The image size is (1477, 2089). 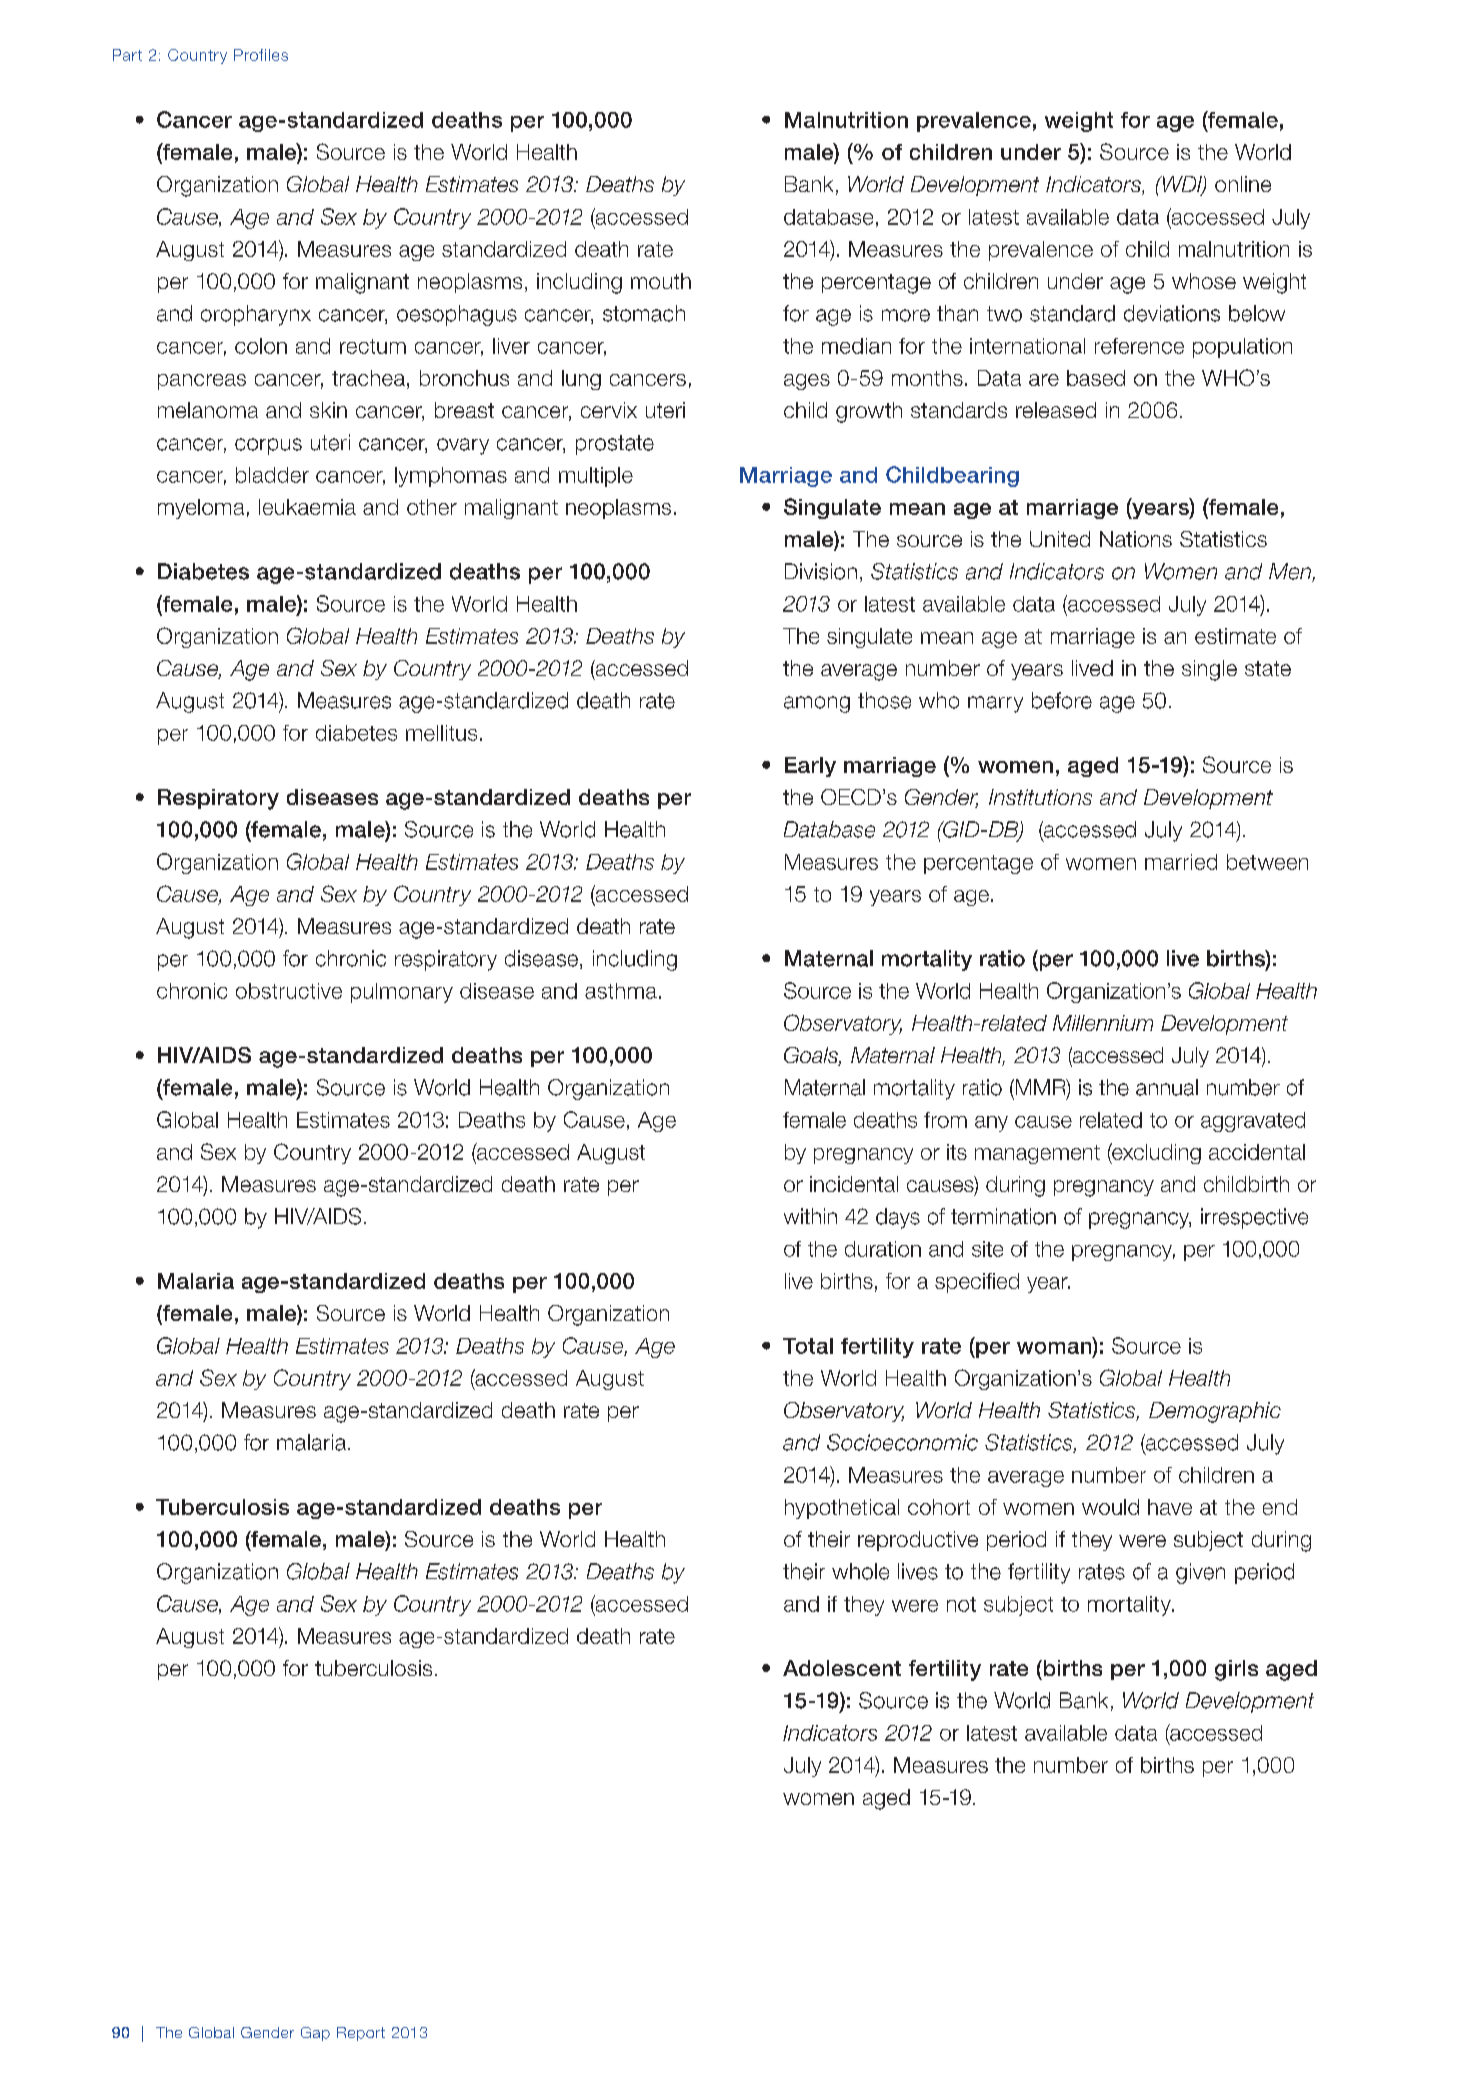 What do you see at coordinates (315, 2034) in the screenshot?
I see `Gap` at bounding box center [315, 2034].
